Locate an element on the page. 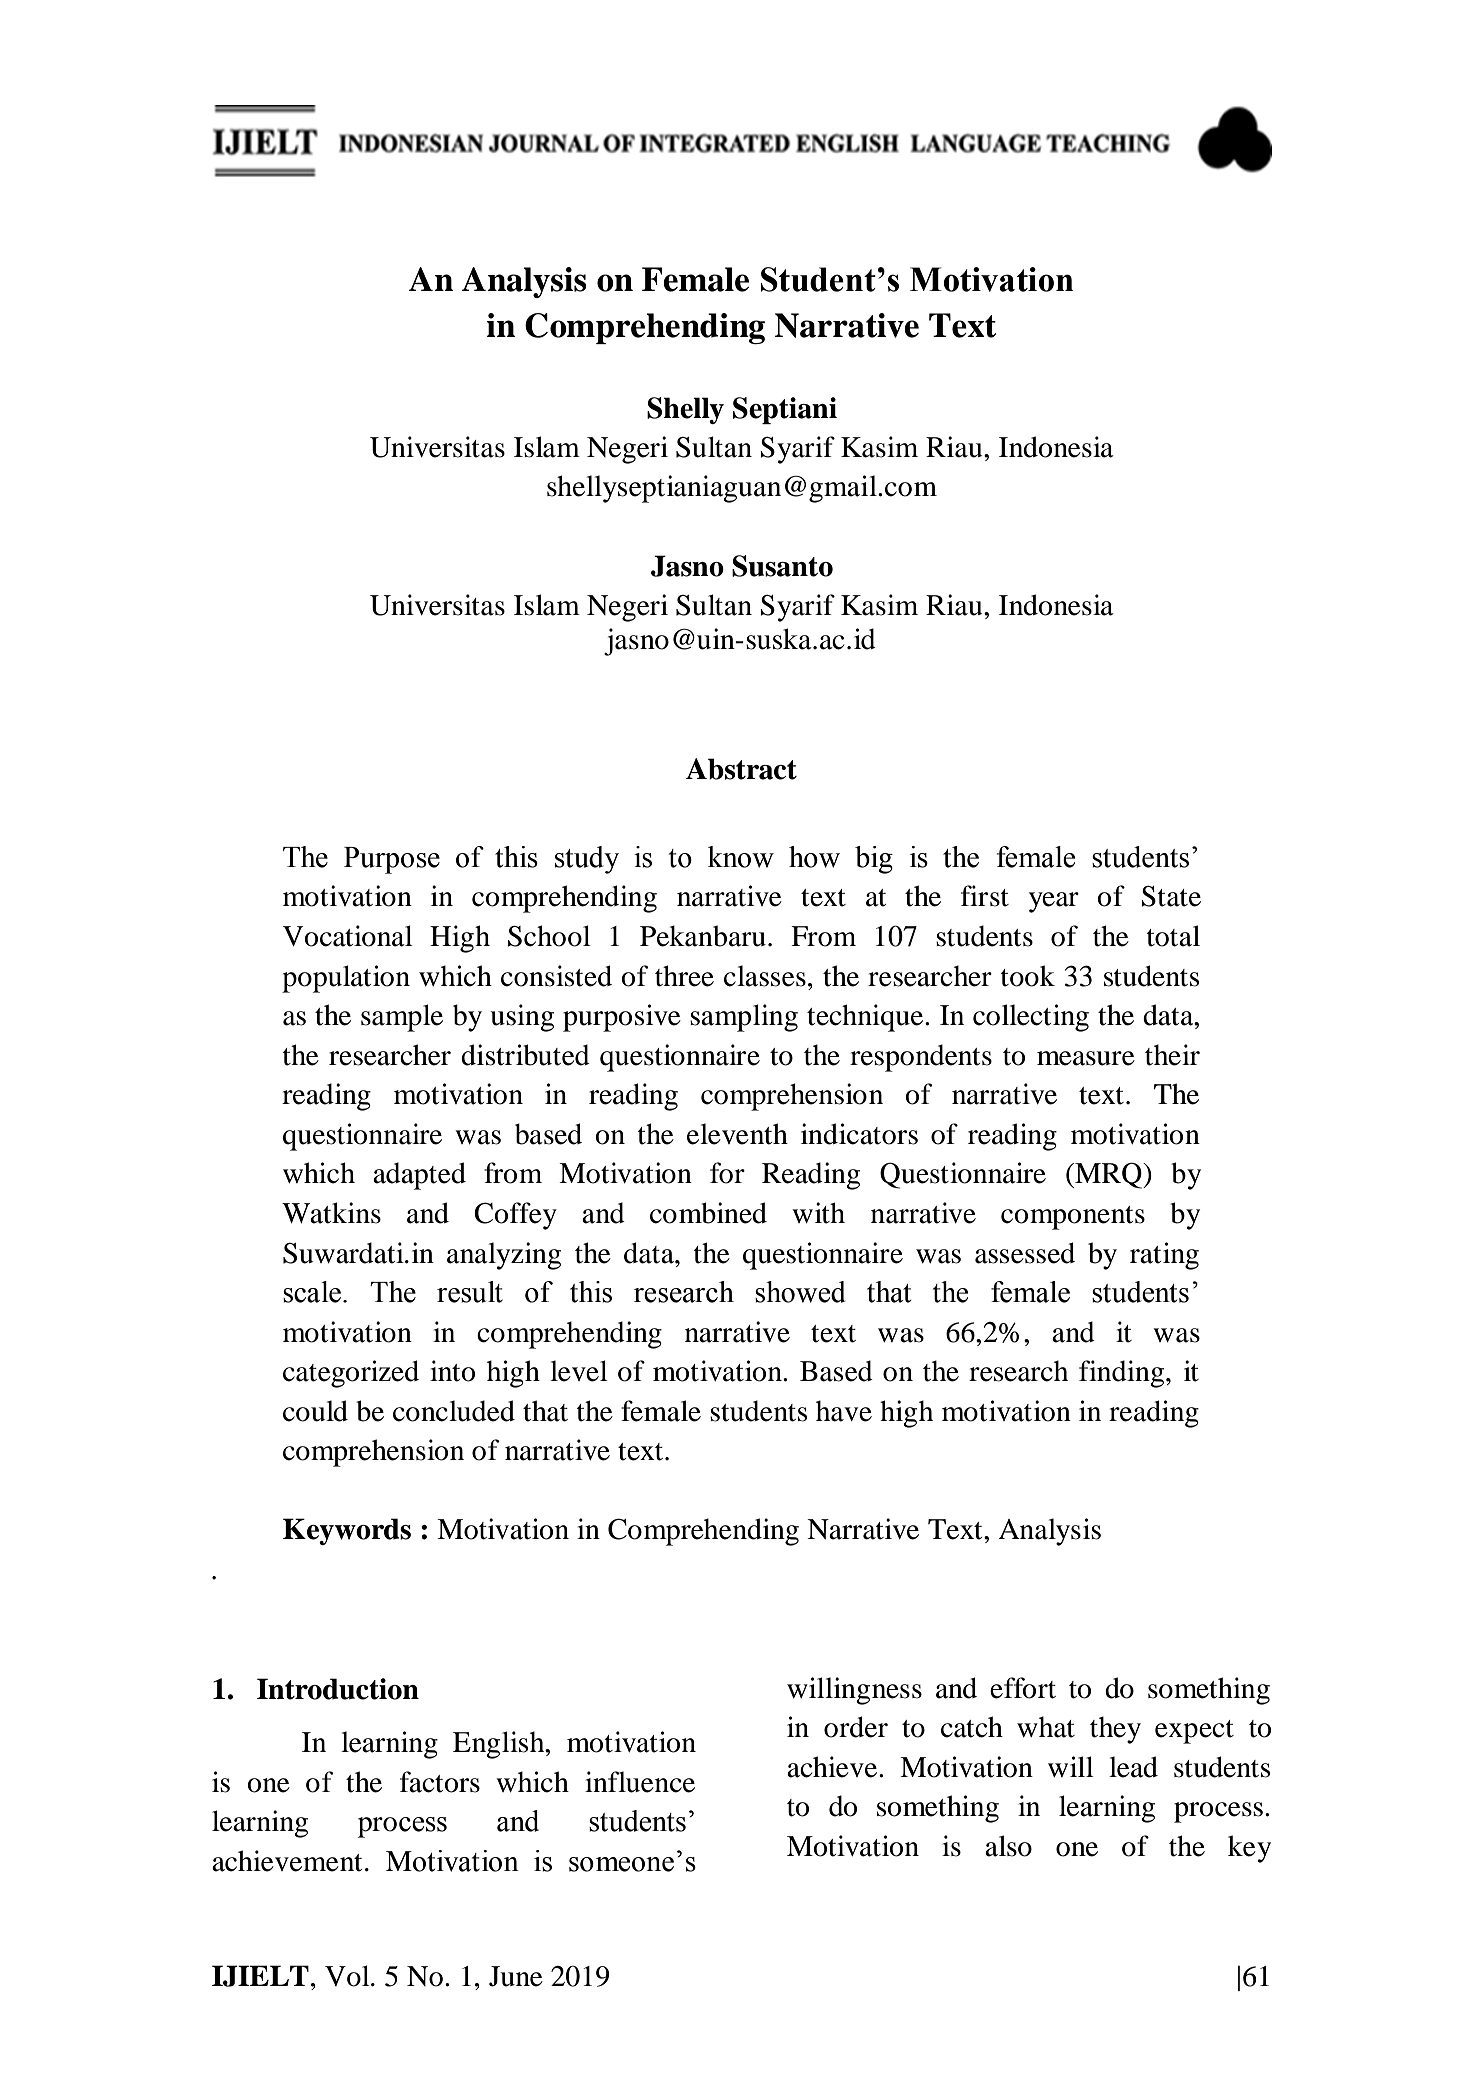  finding is located at coordinates (1123, 1374).
